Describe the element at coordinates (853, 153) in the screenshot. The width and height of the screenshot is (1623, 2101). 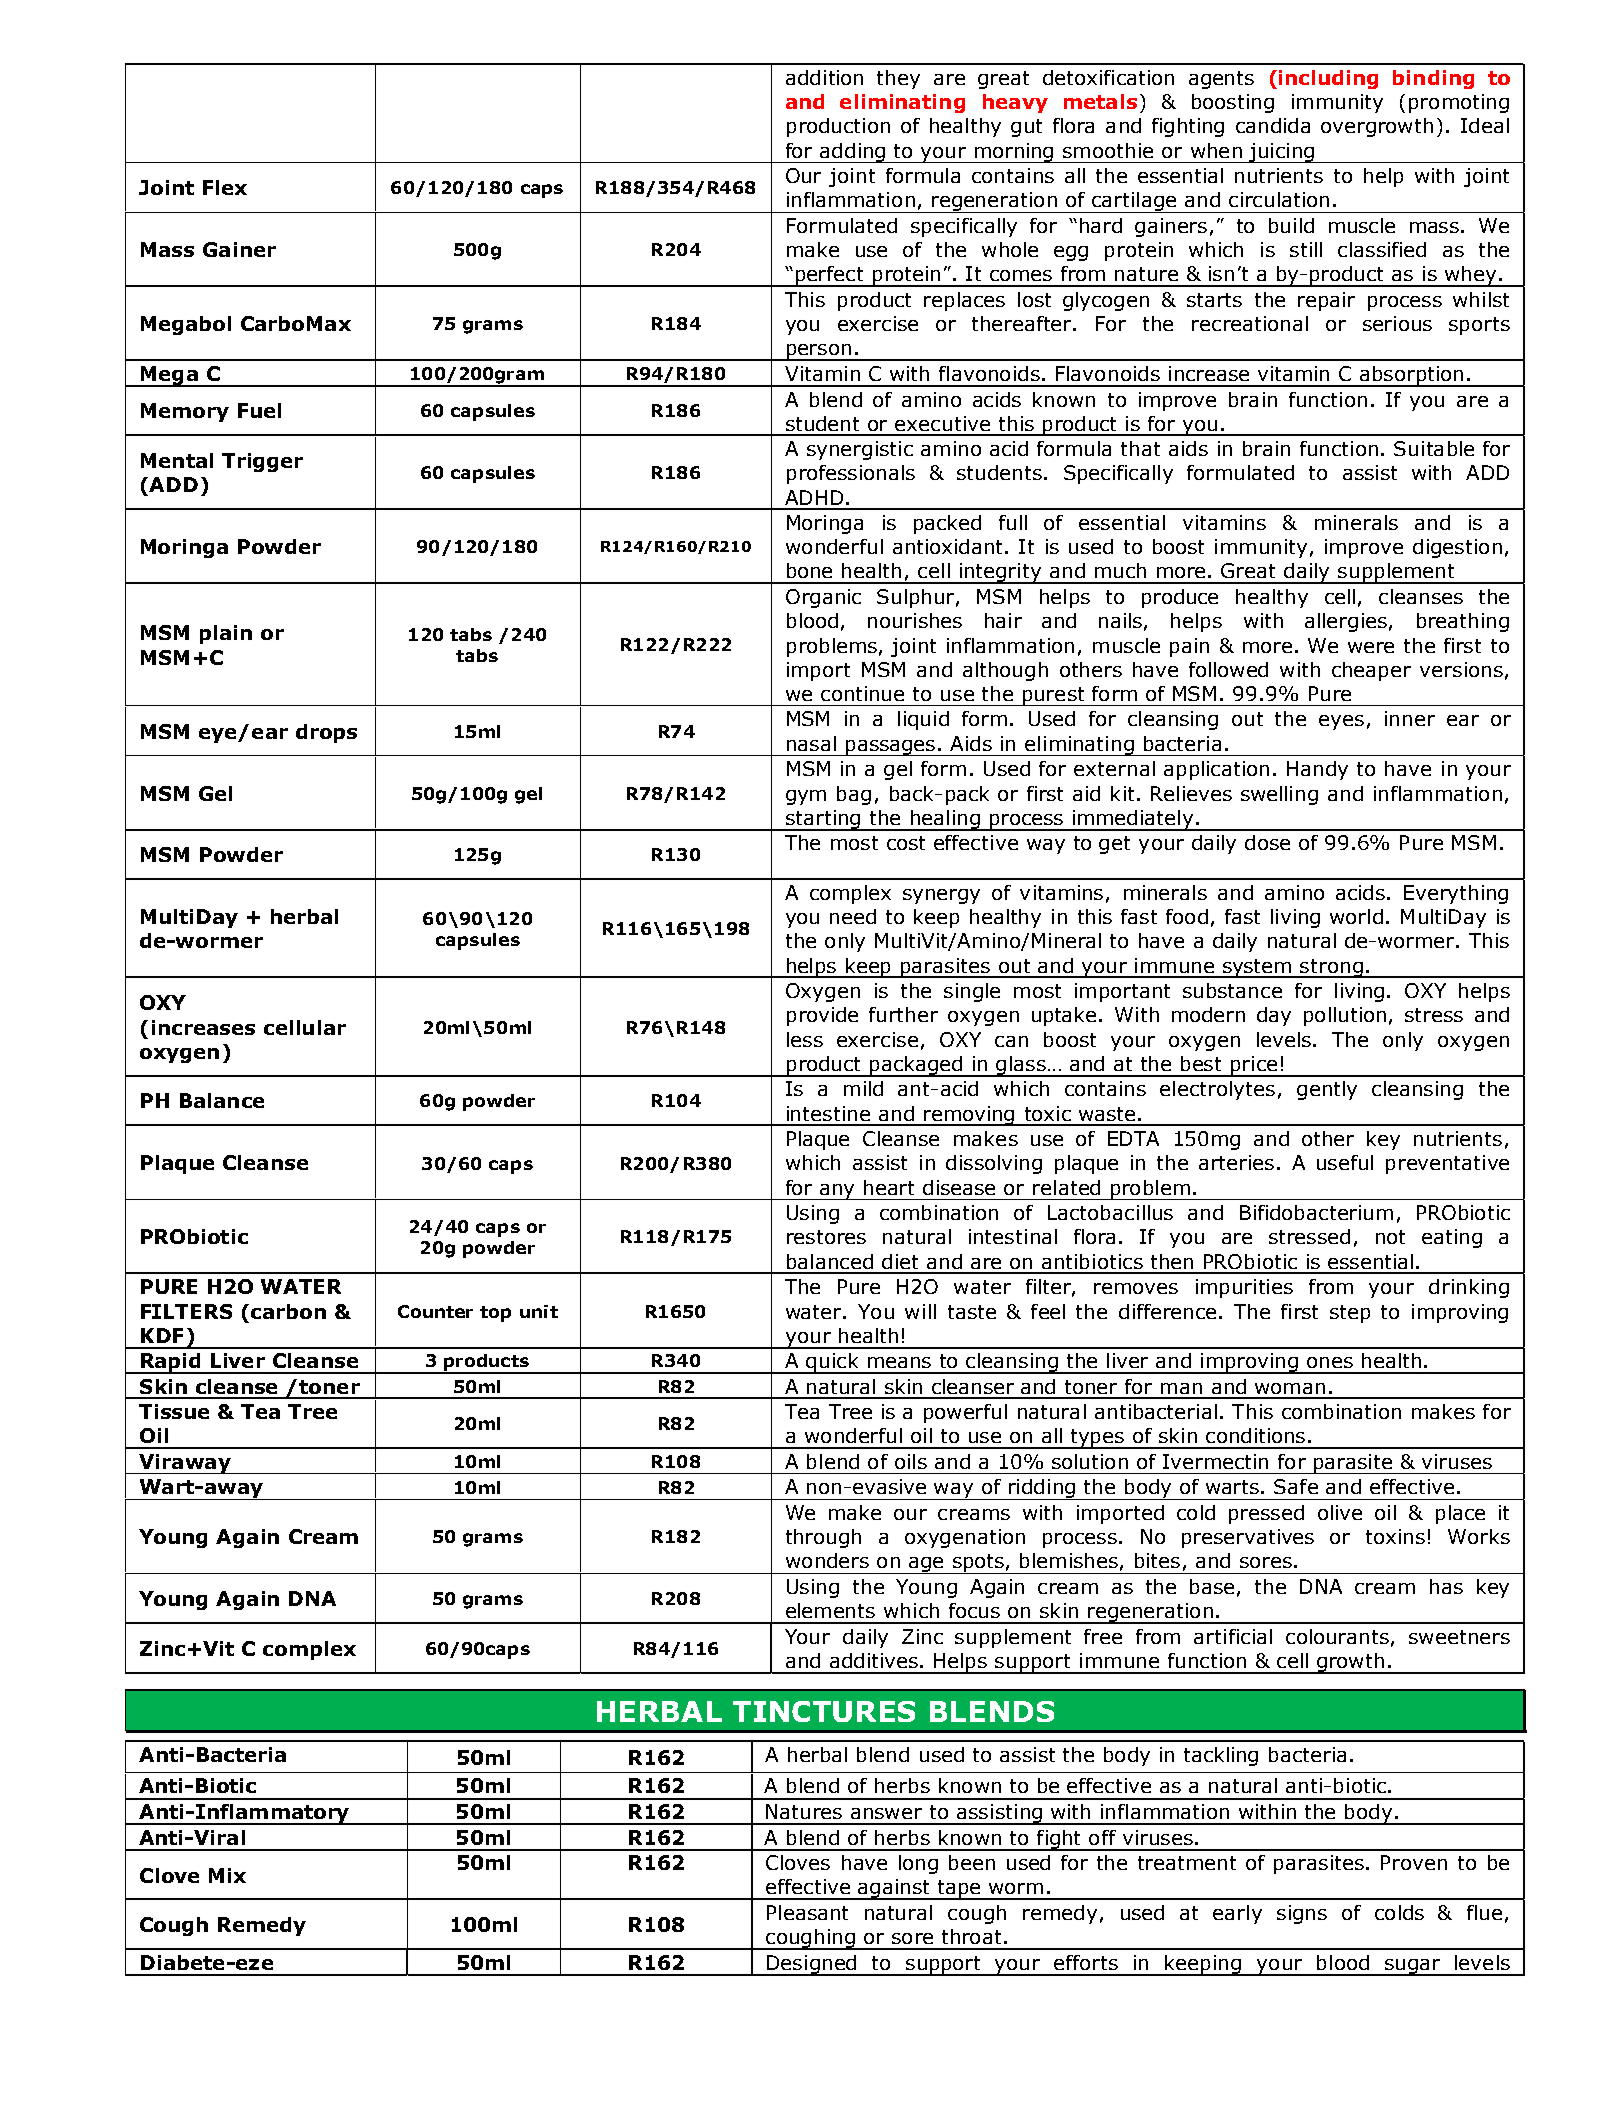
I see `adding` at that location.
